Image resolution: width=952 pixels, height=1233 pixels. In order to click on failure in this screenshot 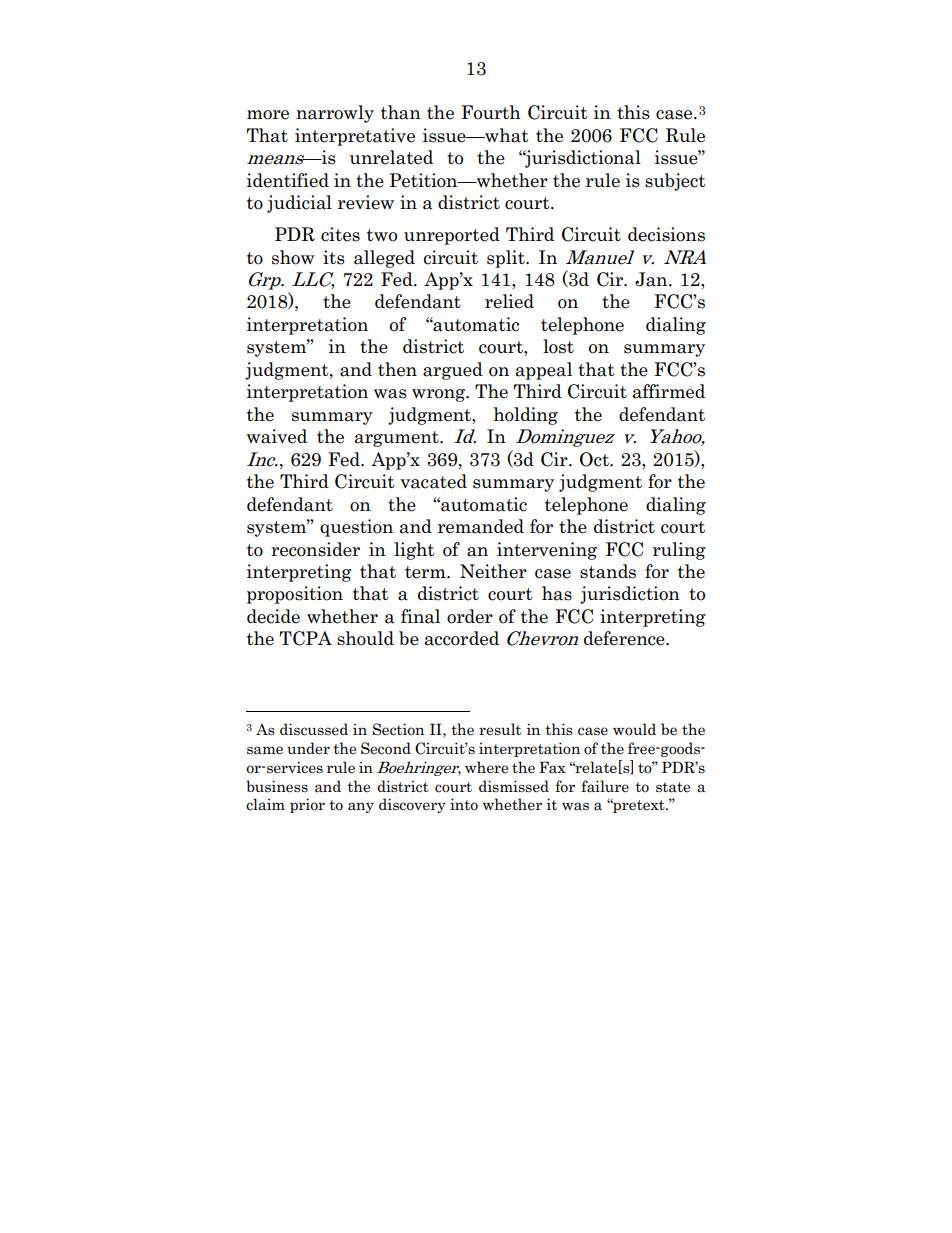, I will do `click(605, 786)`.
